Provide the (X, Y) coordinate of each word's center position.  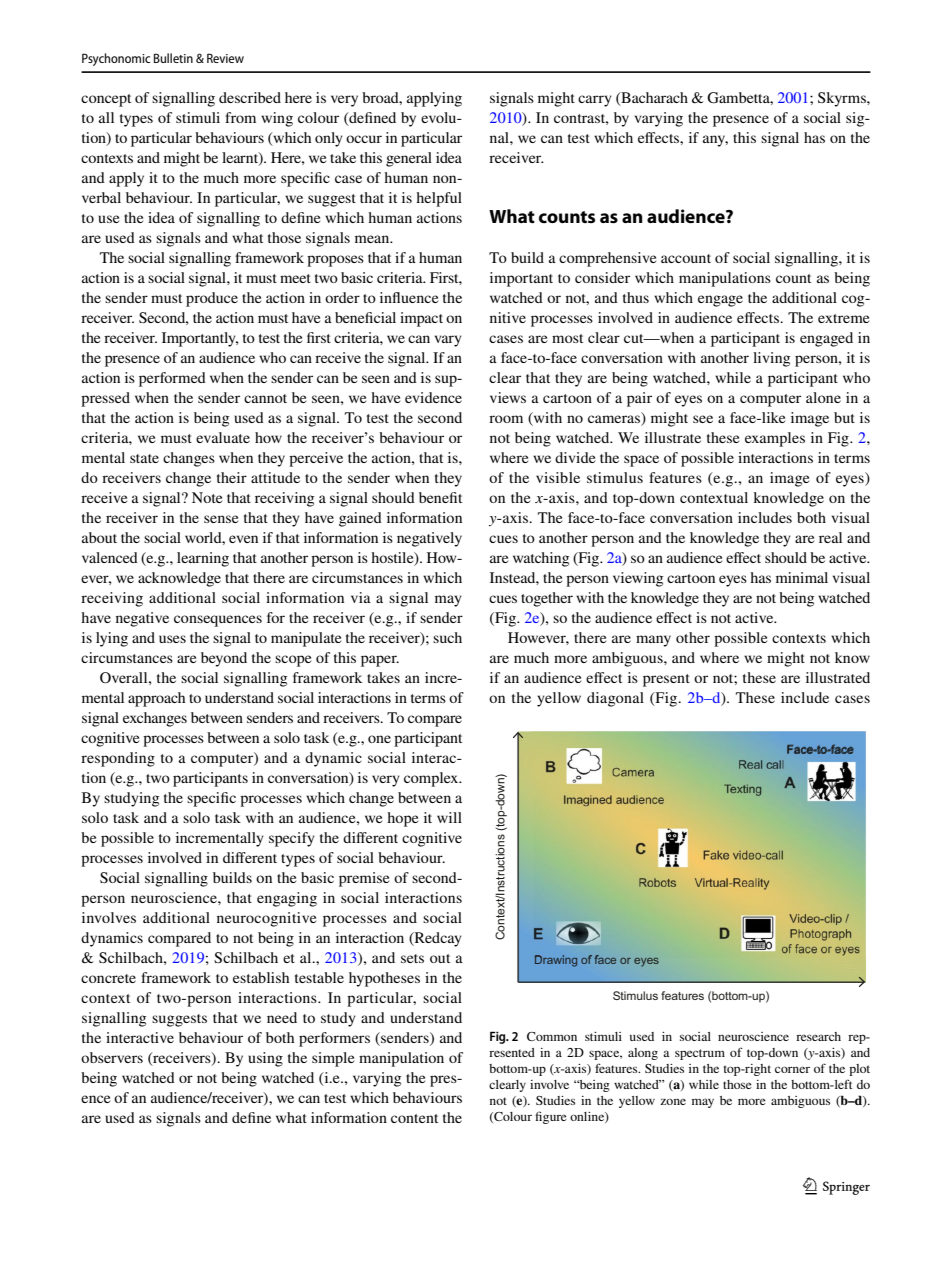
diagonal (615, 699)
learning (203, 559)
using (265, 1059)
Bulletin (173, 58)
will (449, 817)
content (414, 1118)
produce (212, 299)
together (547, 599)
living (771, 359)
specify (292, 839)
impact (421, 319)
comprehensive (607, 259)
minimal (802, 577)
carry (595, 101)
